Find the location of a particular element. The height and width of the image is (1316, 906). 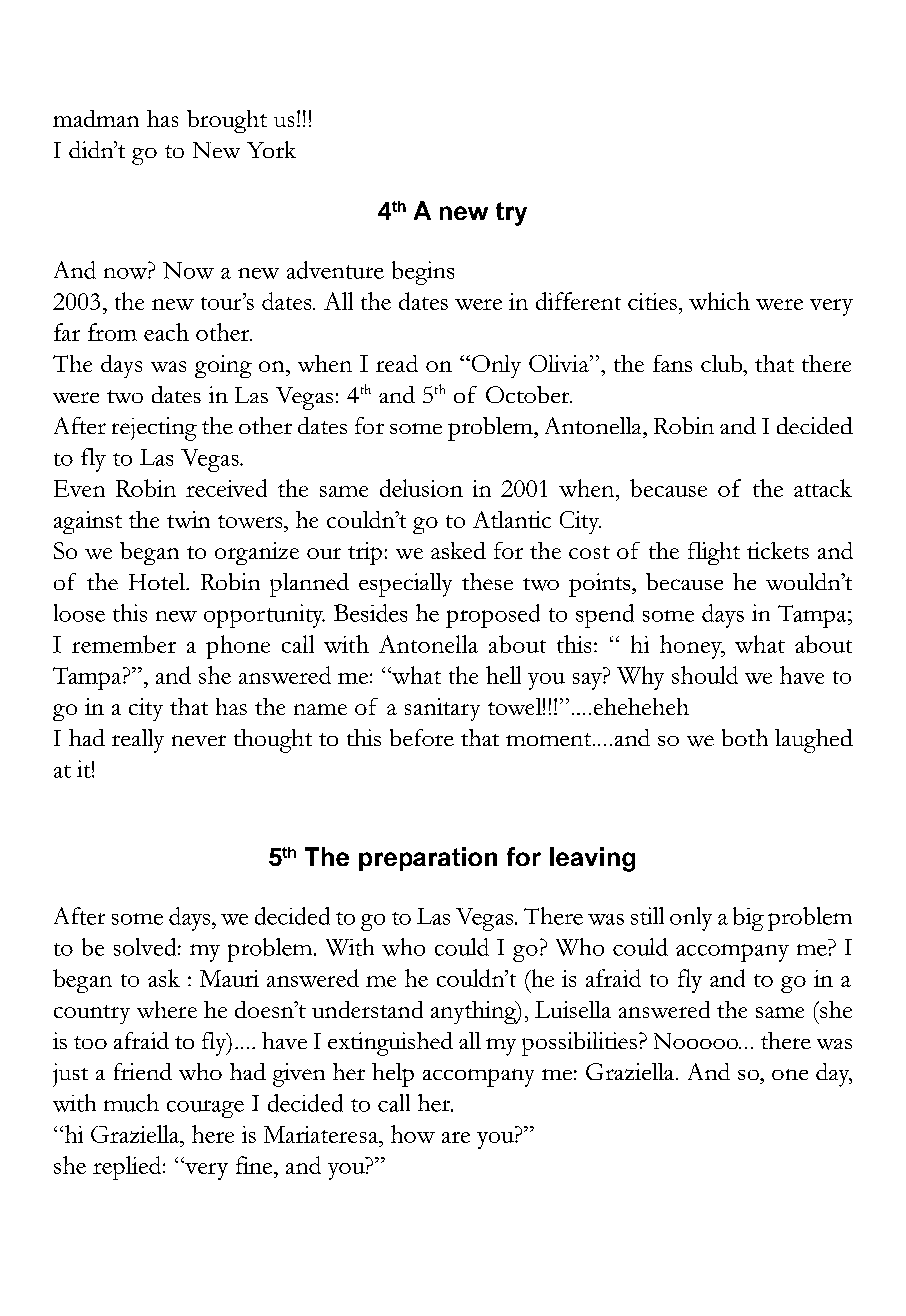

madman is located at coordinates (96, 118).
